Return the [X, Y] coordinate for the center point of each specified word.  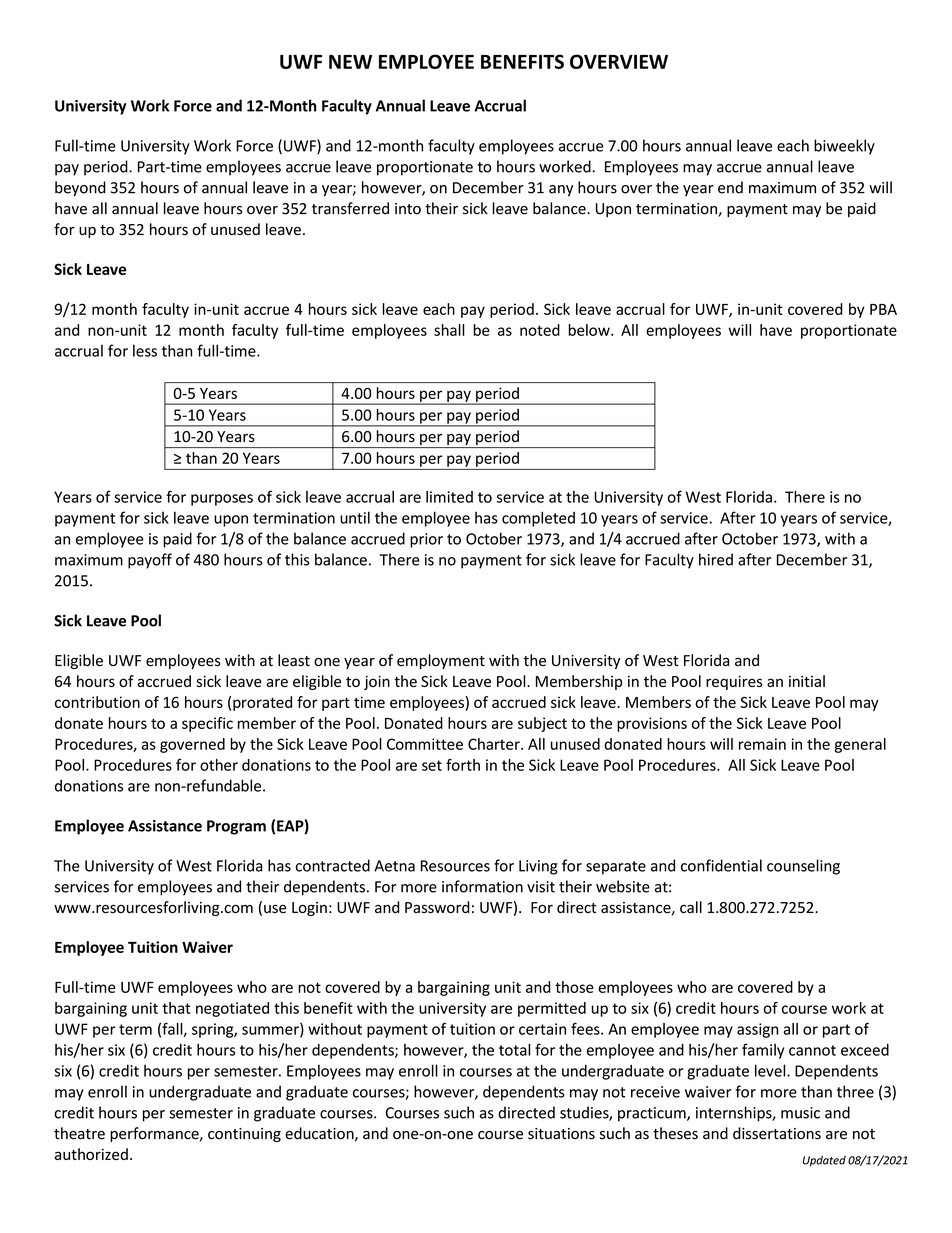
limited [449, 497]
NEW [350, 62]
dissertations [777, 1133]
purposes [222, 500]
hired [716, 559]
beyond [80, 189]
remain [762, 744]
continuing [244, 1135]
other [219, 765]
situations [561, 1134]
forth [463, 765]
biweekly [844, 147]
